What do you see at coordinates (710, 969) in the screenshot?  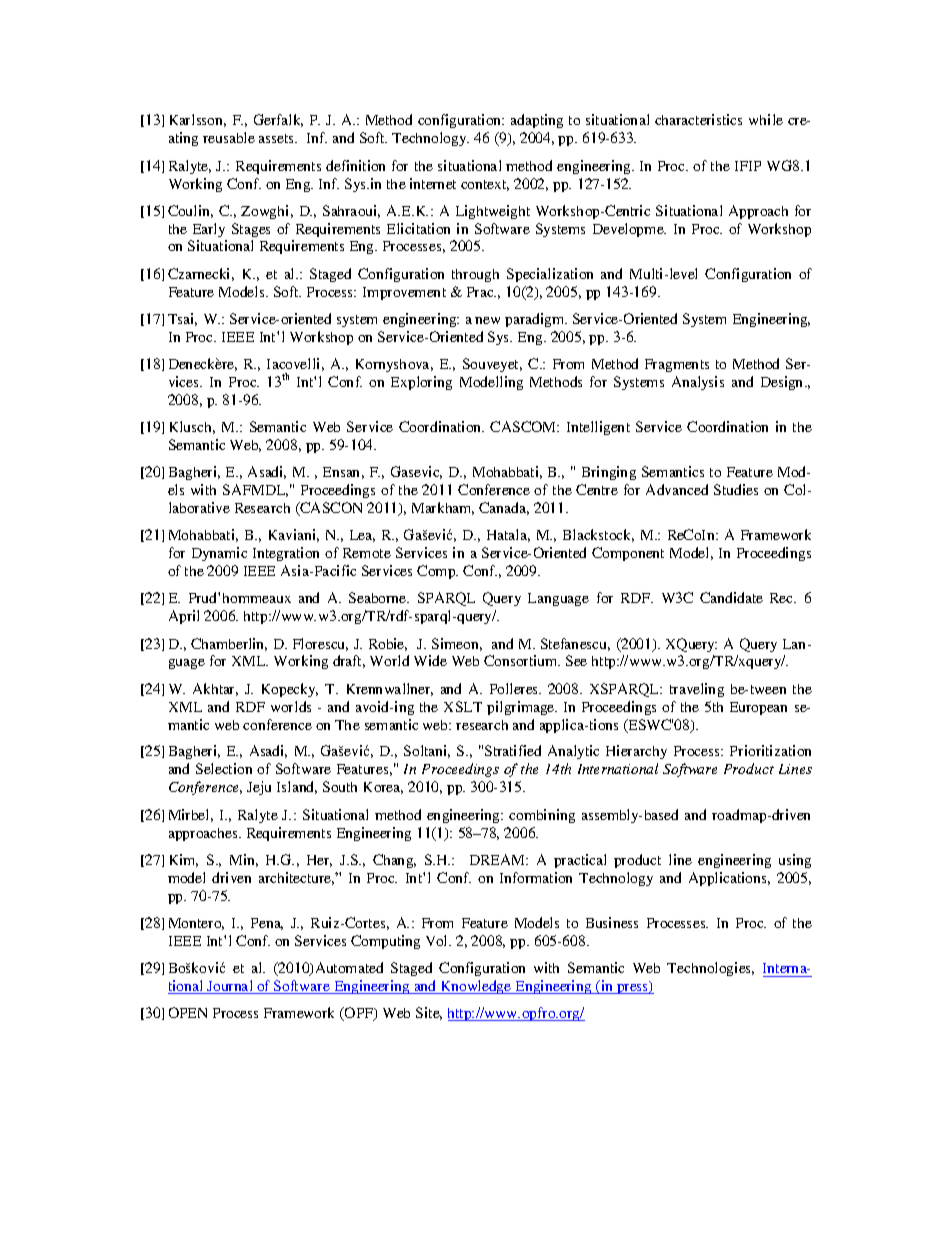 I see `Technologies` at bounding box center [710, 969].
